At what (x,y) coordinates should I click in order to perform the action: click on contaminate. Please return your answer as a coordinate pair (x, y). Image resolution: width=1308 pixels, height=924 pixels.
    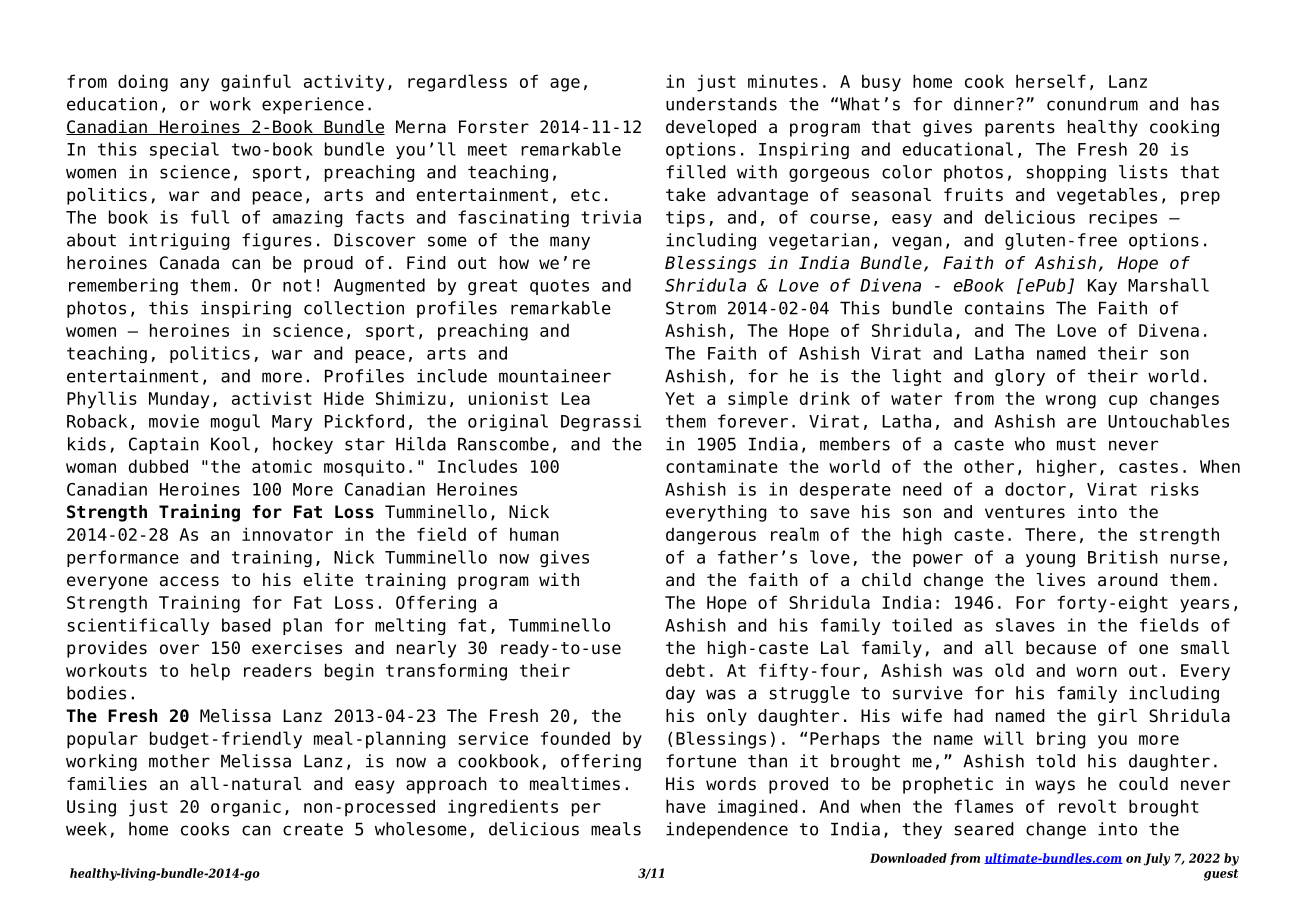
    Looking at the image, I should click on (722, 466).
